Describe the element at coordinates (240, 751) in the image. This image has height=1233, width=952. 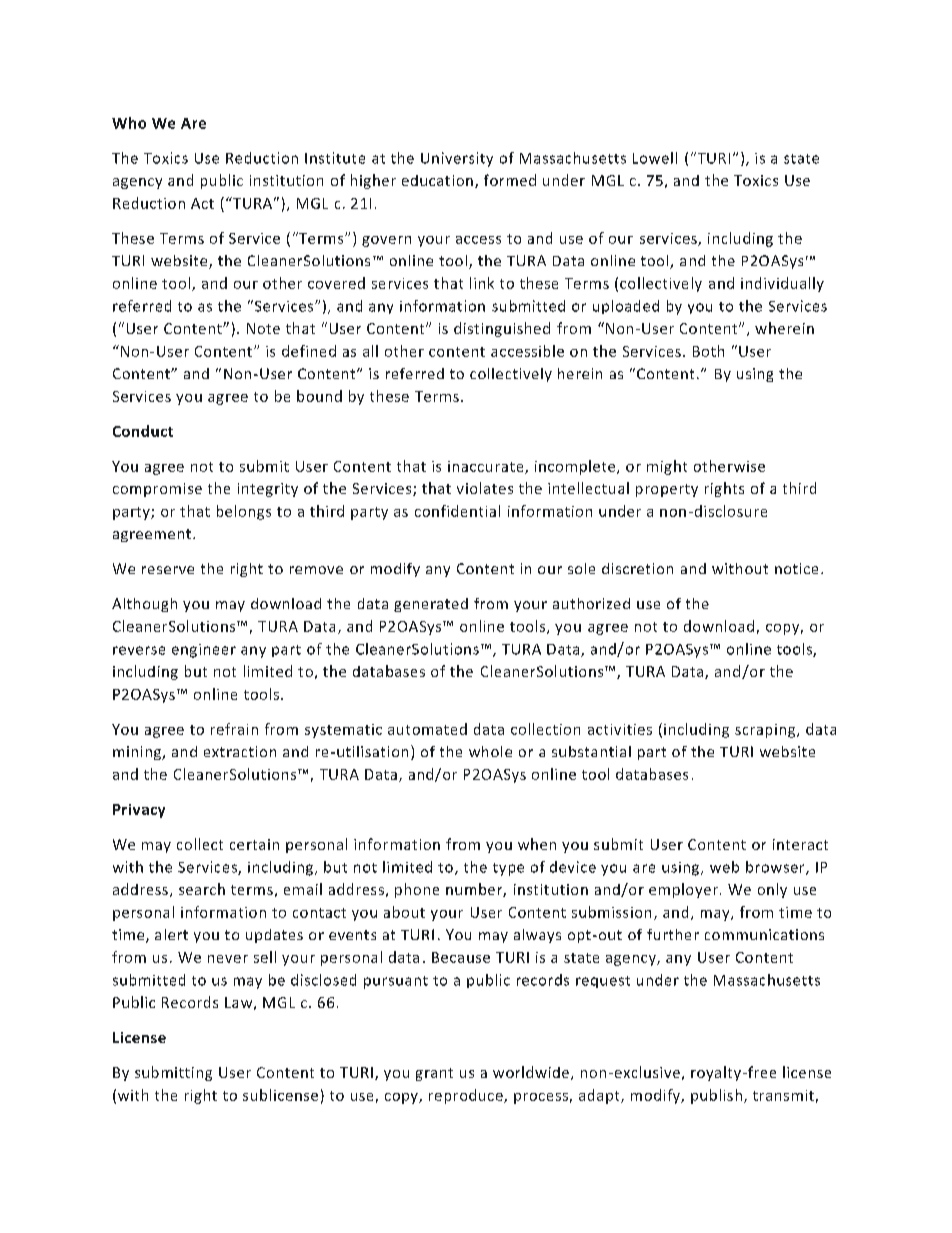
I see `extraction` at that location.
